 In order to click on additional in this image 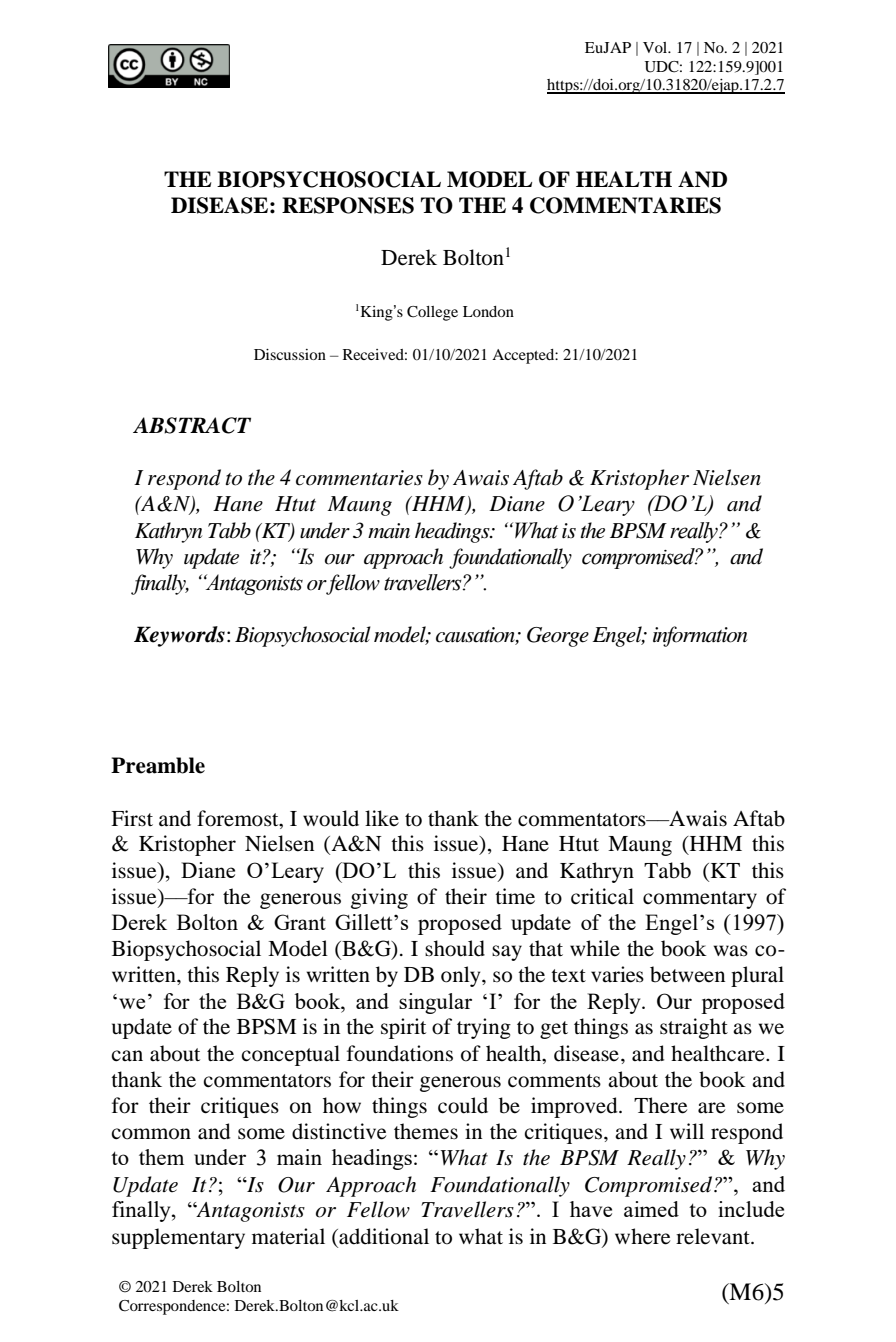, I will do `click(383, 1236)`.
